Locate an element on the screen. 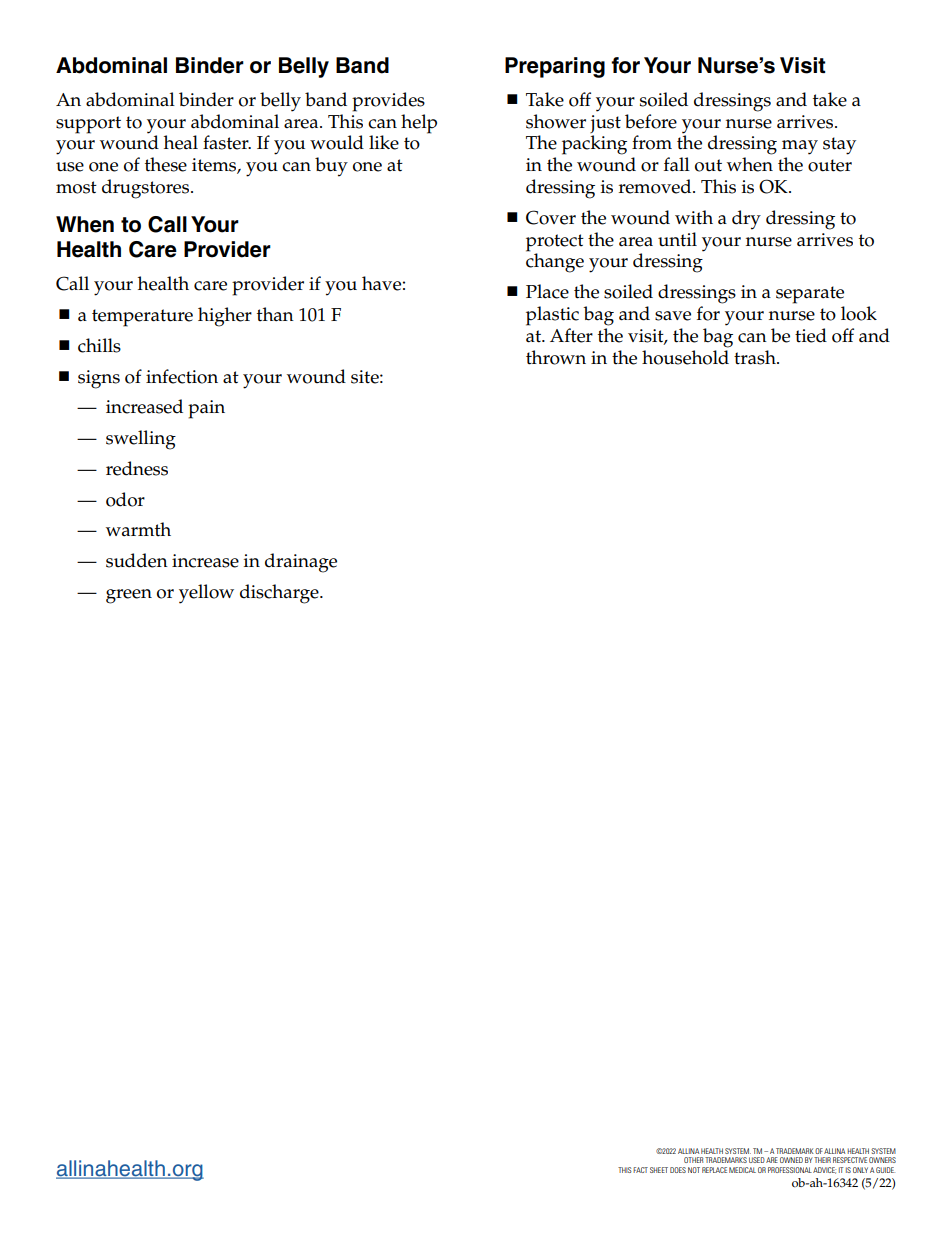  trash is located at coordinates (756, 357).
